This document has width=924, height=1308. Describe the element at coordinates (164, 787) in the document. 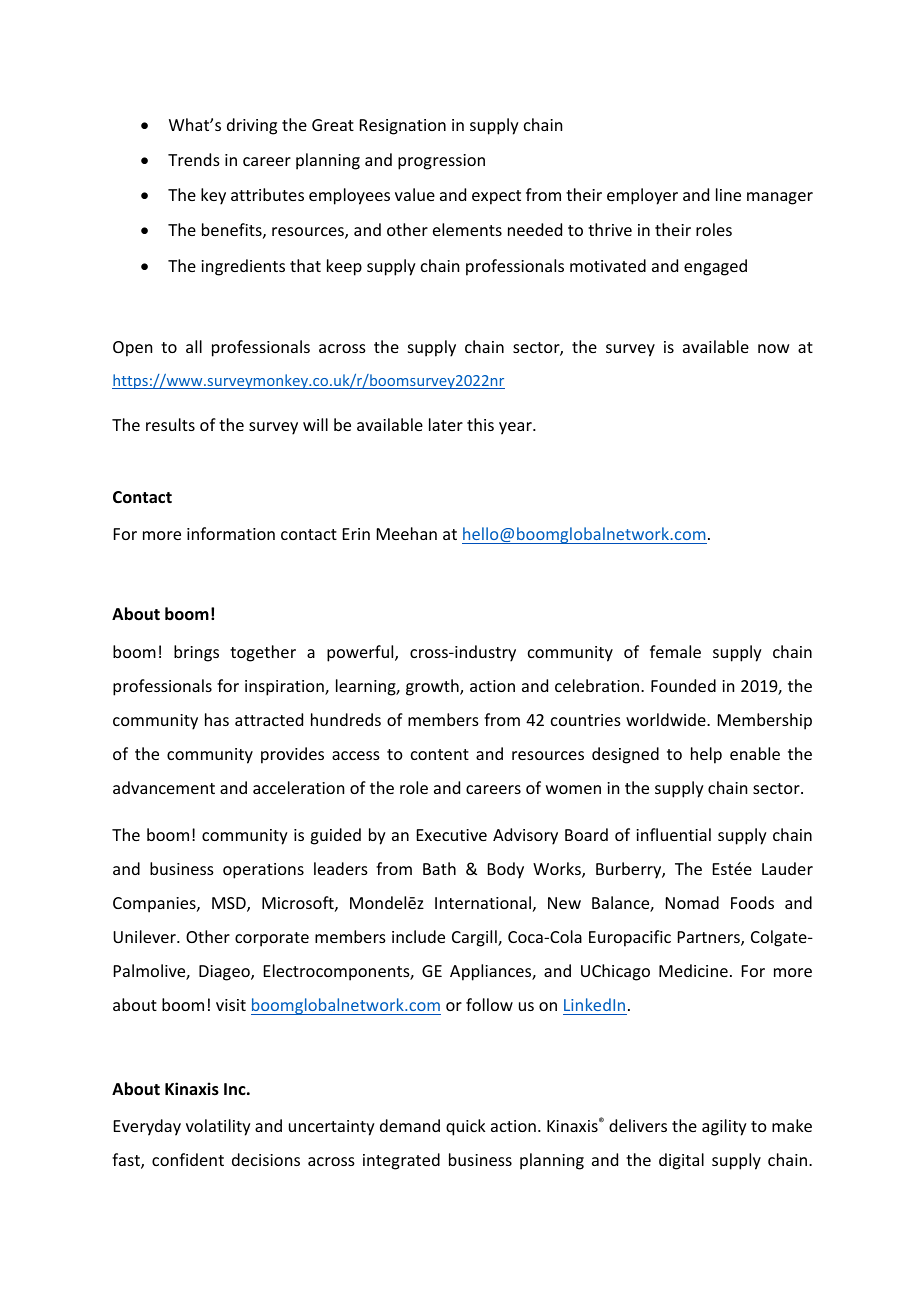

I see `advancement` at that location.
